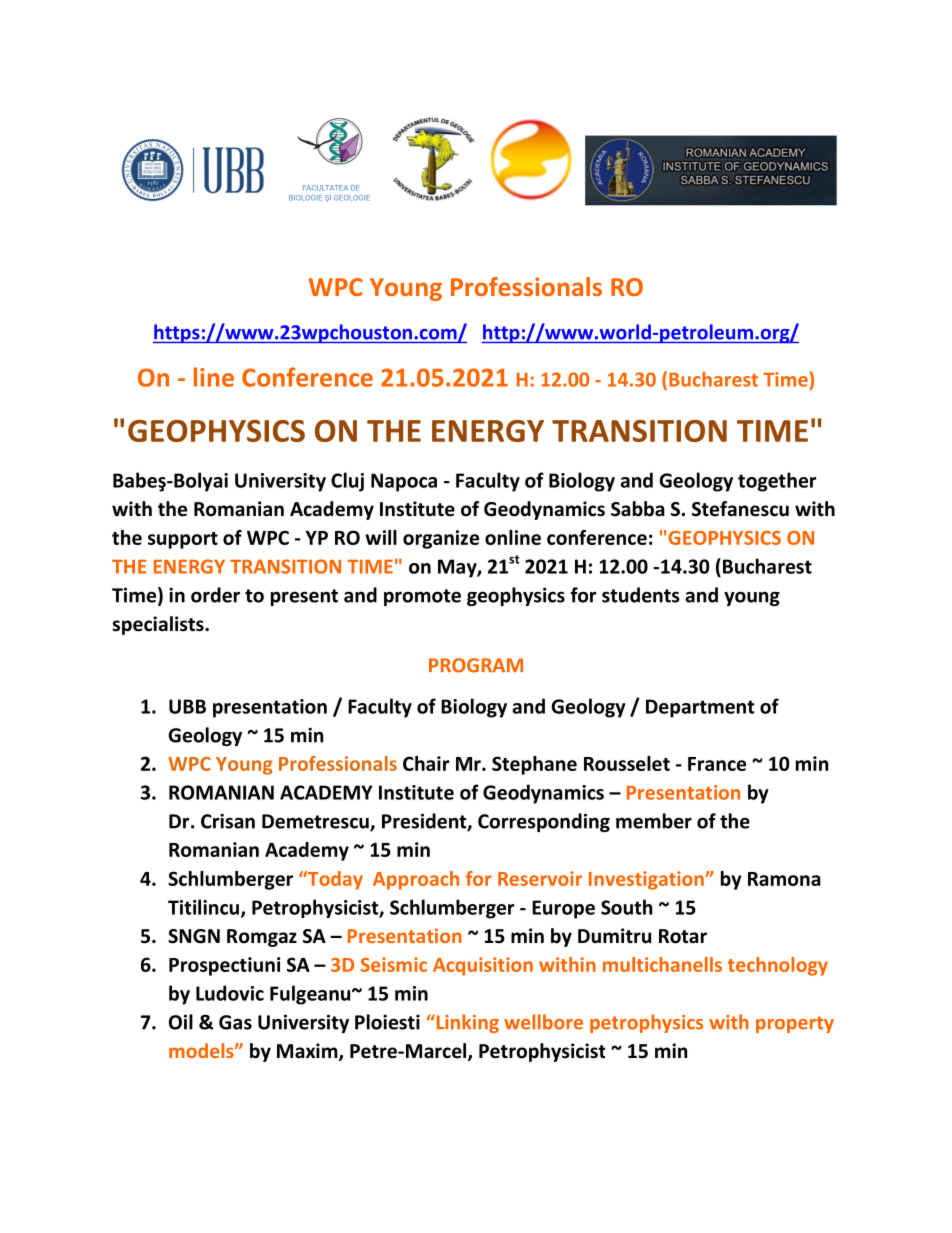 Image resolution: width=952 pixels, height=1233 pixels. Describe the element at coordinates (235, 1022) in the screenshot. I see `Gas` at that location.
